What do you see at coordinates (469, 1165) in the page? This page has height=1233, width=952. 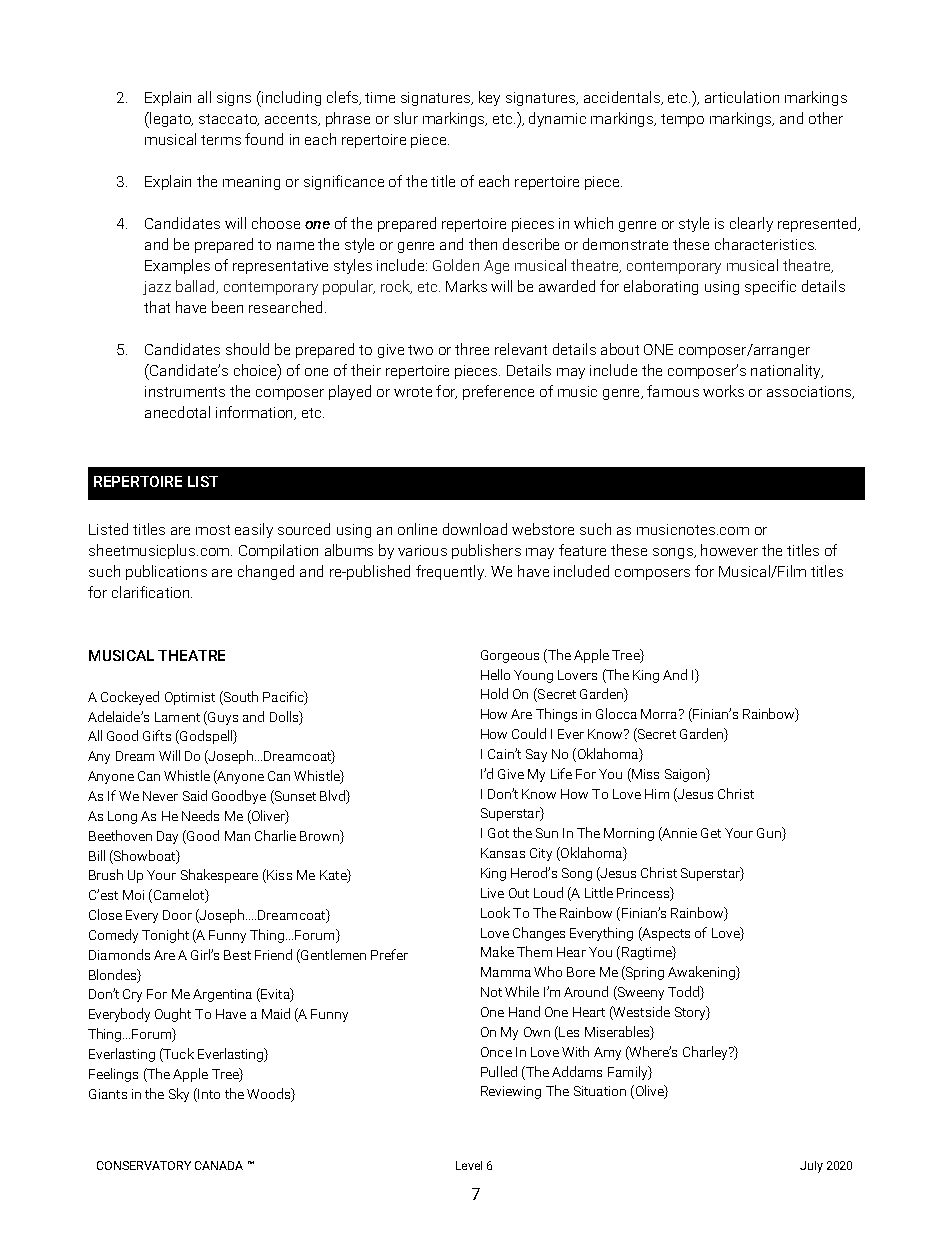 I see `Level` at bounding box center [469, 1165].
